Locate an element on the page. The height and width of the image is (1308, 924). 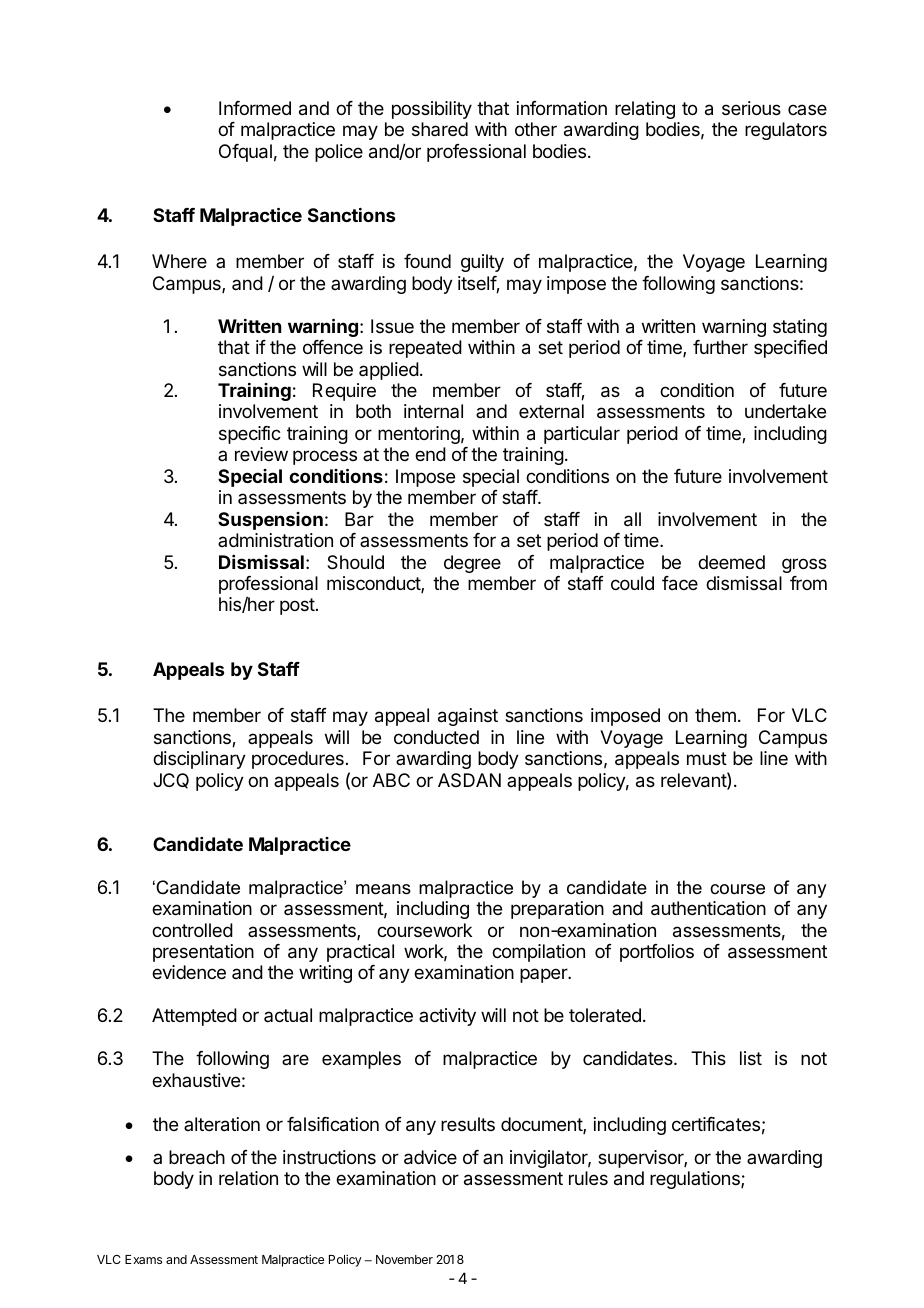
November is located at coordinates (404, 1259).
